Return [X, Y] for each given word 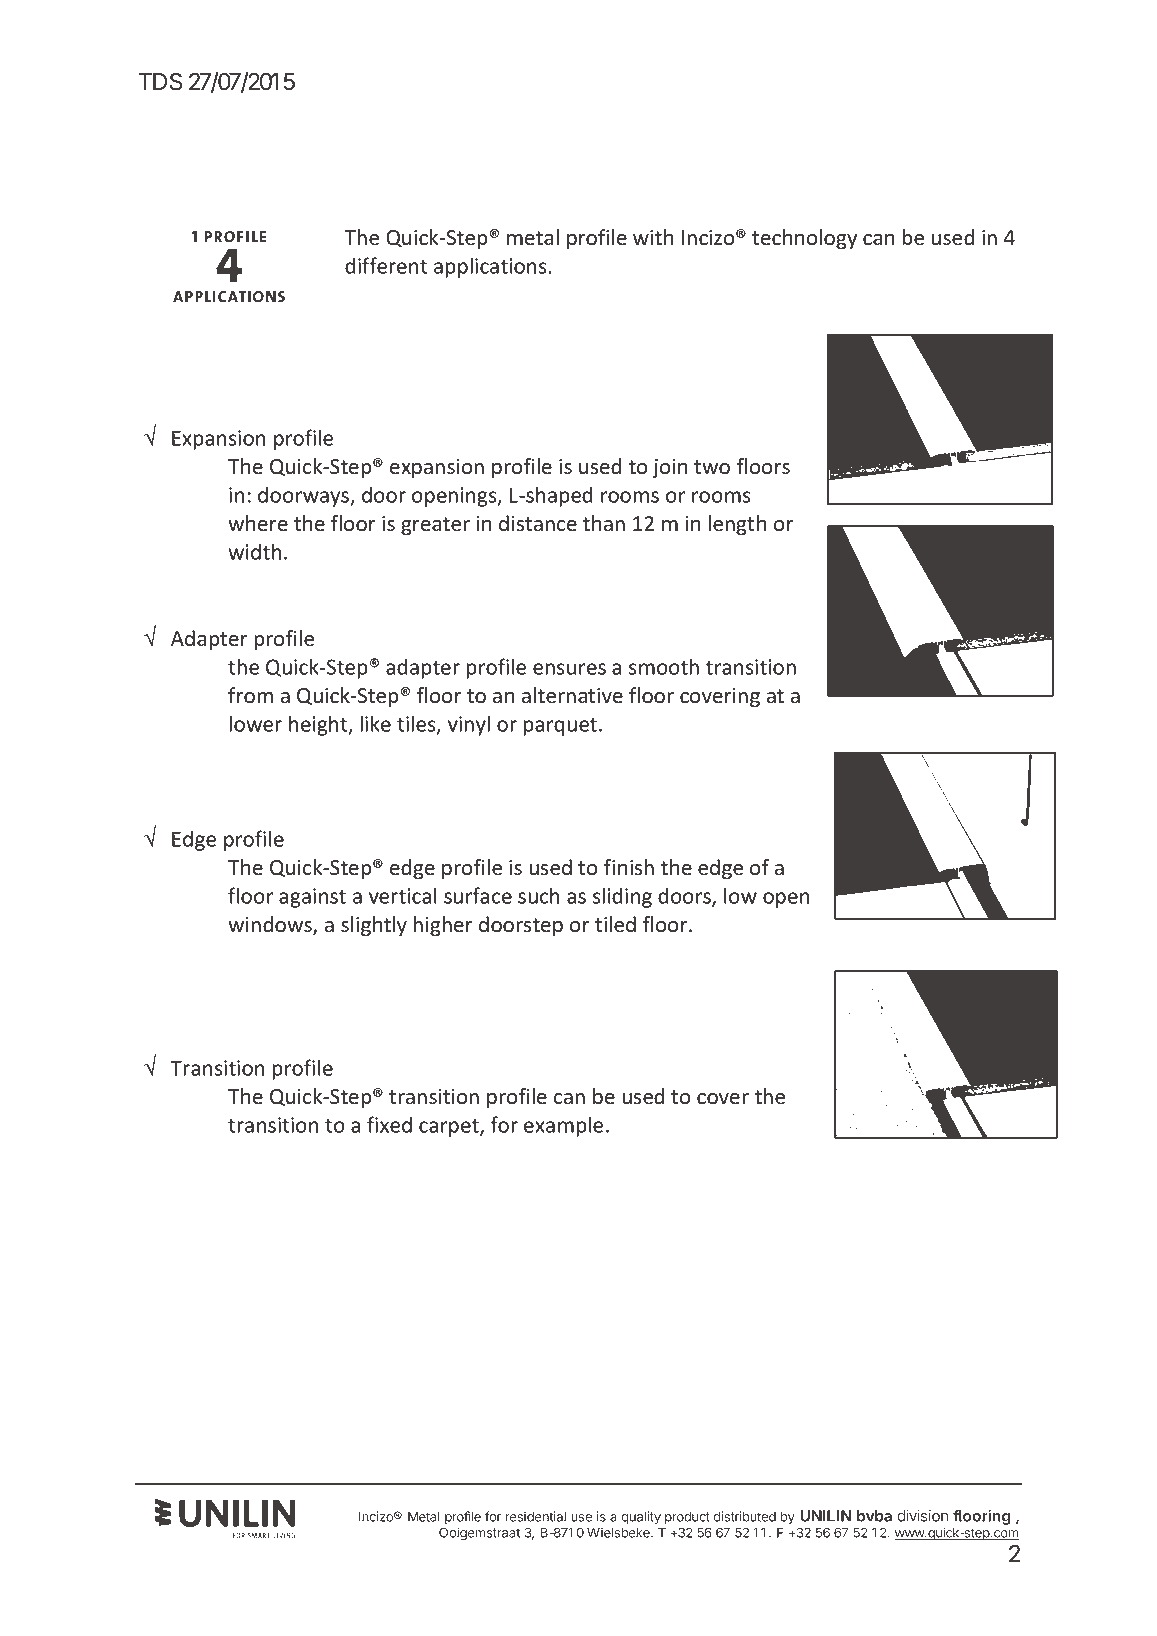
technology [804, 239]
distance [538, 523]
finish [629, 867]
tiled [615, 924]
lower [255, 723]
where [258, 523]
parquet [561, 727]
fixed [389, 1124]
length [737, 525]
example [563, 1126]
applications [491, 267]
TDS [160, 81]
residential [535, 1516]
